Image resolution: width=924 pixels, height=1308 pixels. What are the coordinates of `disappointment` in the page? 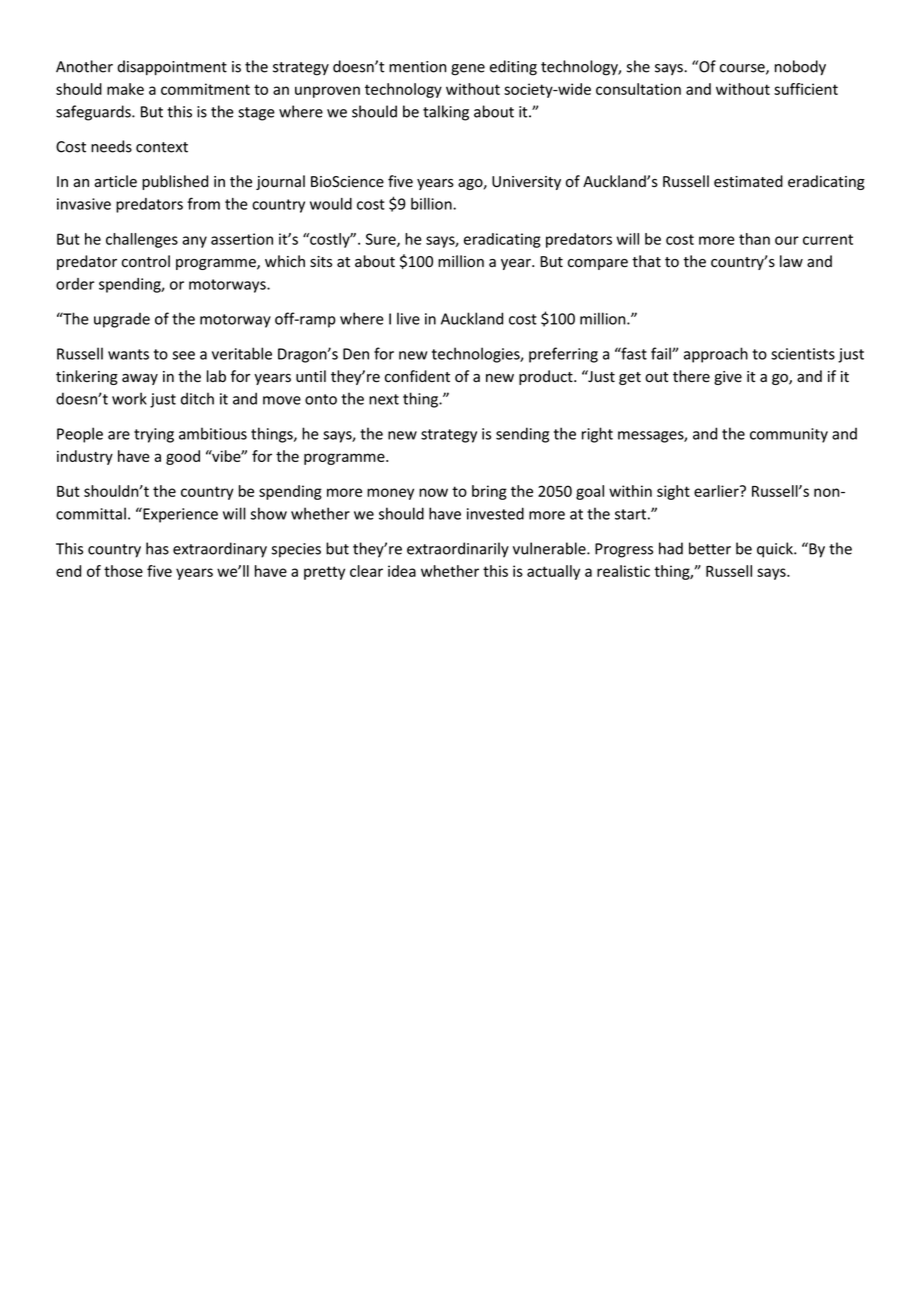 It's located at (172, 67).
